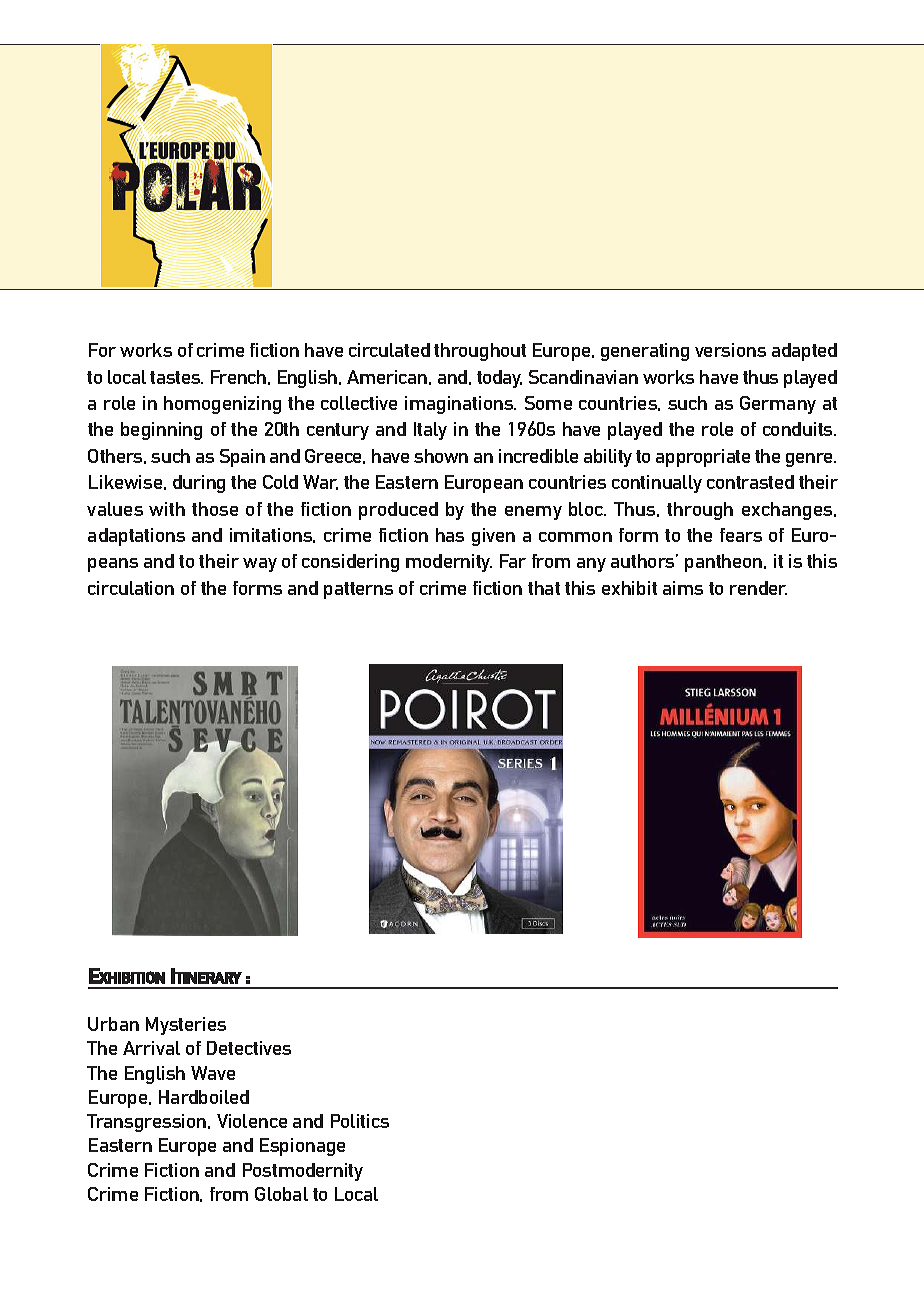 This screenshot has height=1308, width=924. What do you see at coordinates (544, 588) in the screenshot?
I see `that` at bounding box center [544, 588].
